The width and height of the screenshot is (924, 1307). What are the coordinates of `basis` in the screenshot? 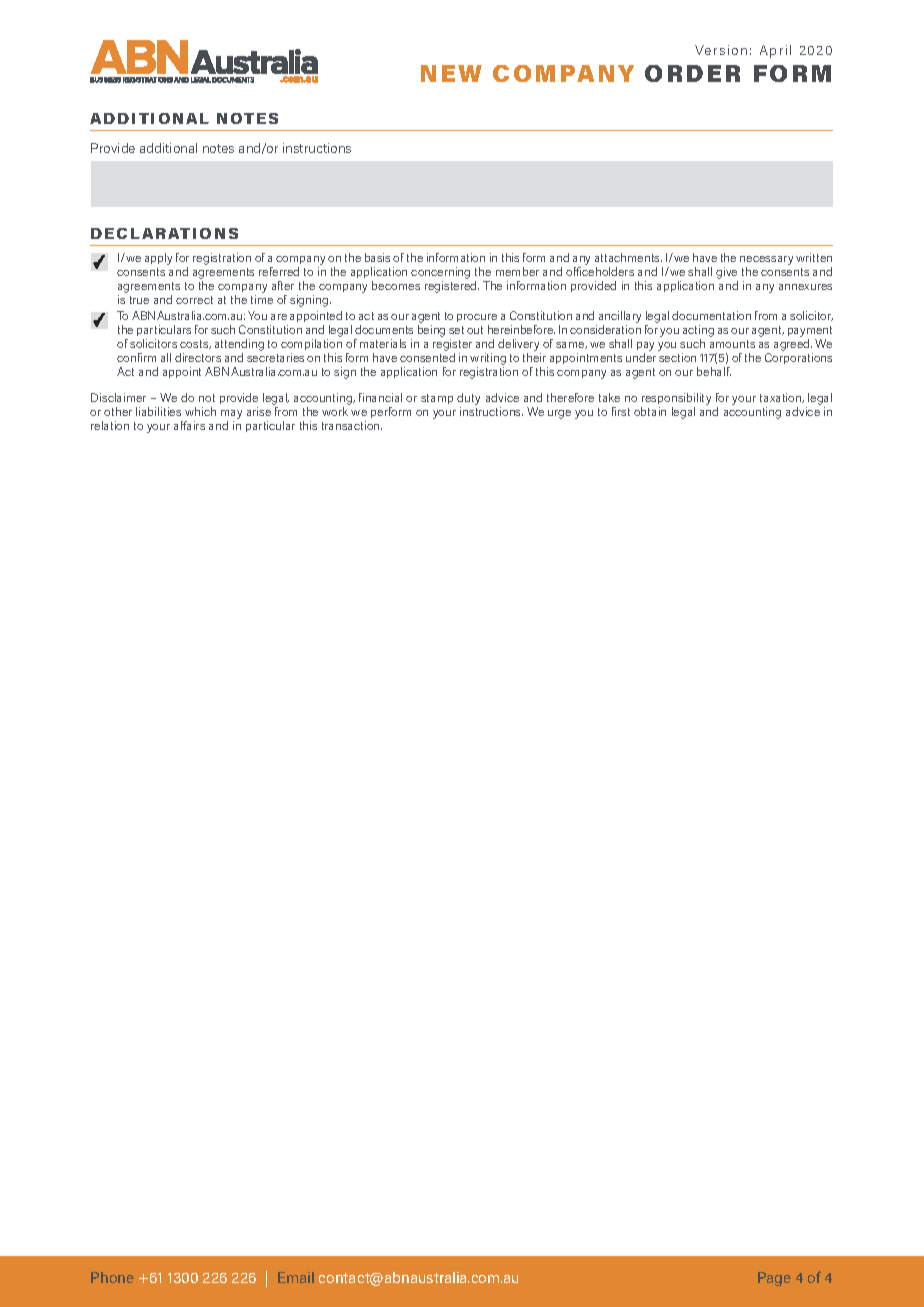 It's located at (377, 257).
